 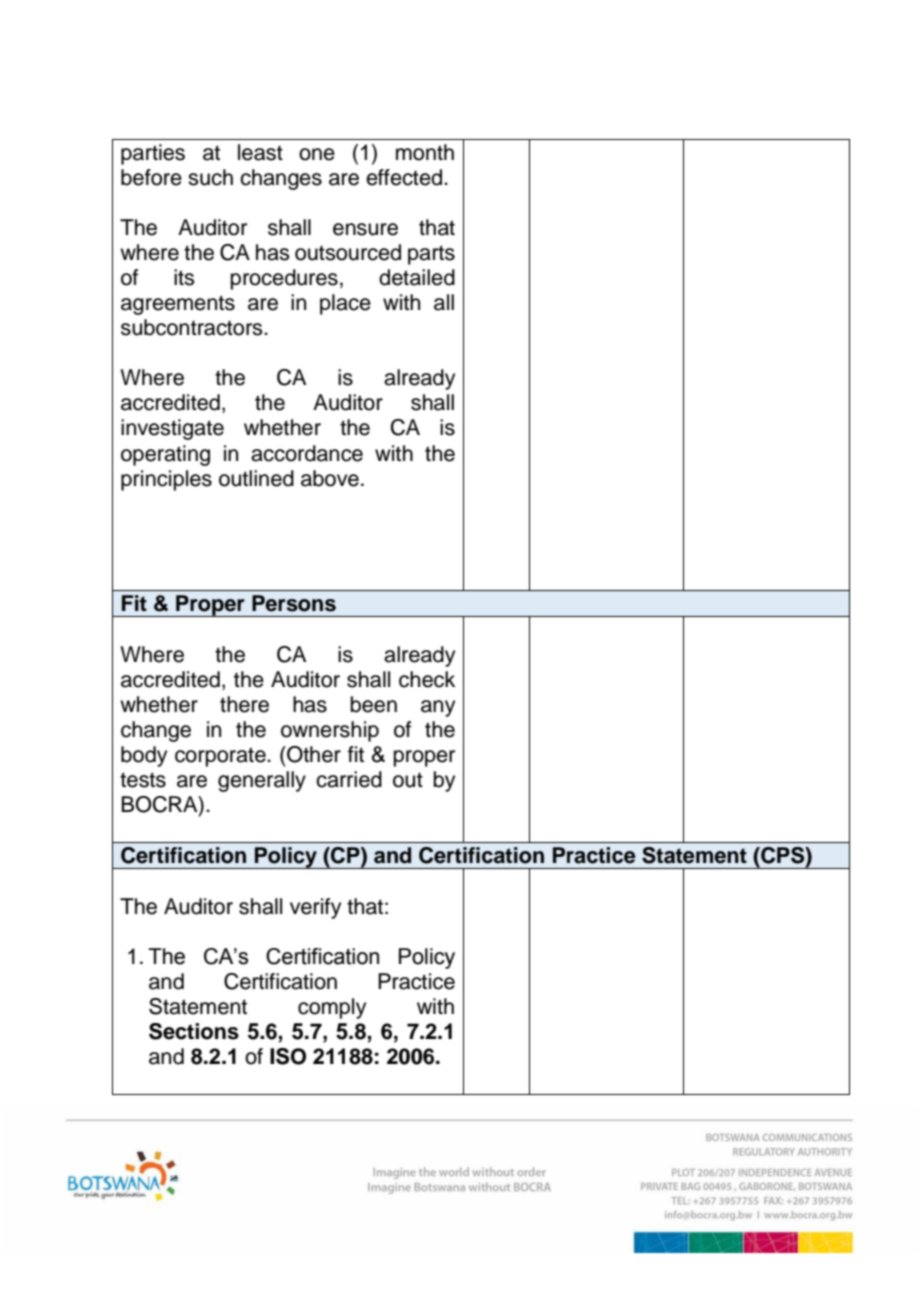 I want to click on body, so click(x=144, y=756).
